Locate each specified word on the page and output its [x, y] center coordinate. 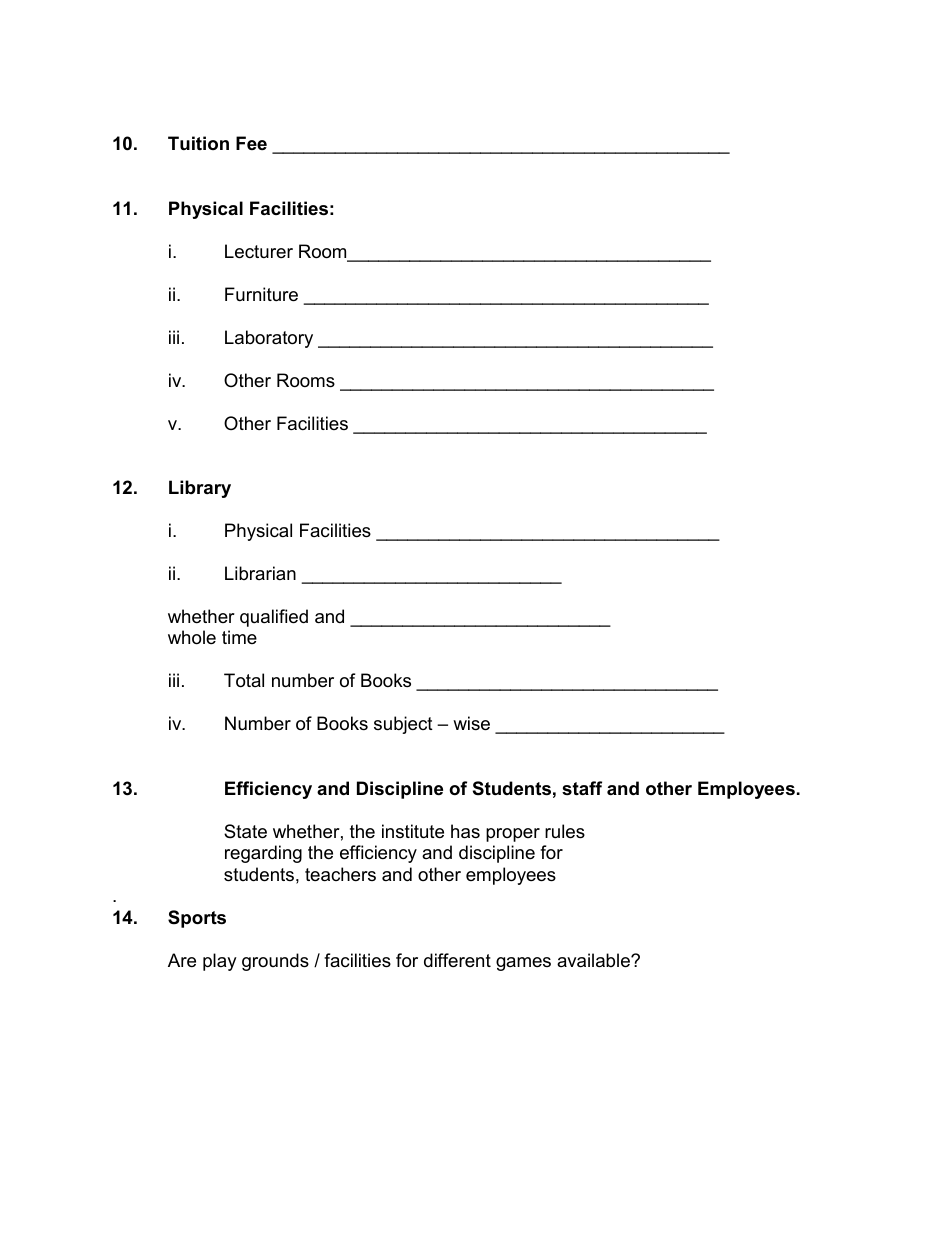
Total [244, 680]
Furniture [261, 294]
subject [403, 725]
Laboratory [269, 339]
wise [471, 723]
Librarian [260, 573]
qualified [274, 618]
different [457, 960]
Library [200, 489]
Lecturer [259, 251]
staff [582, 788]
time [239, 637]
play [220, 962]
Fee [251, 143]
